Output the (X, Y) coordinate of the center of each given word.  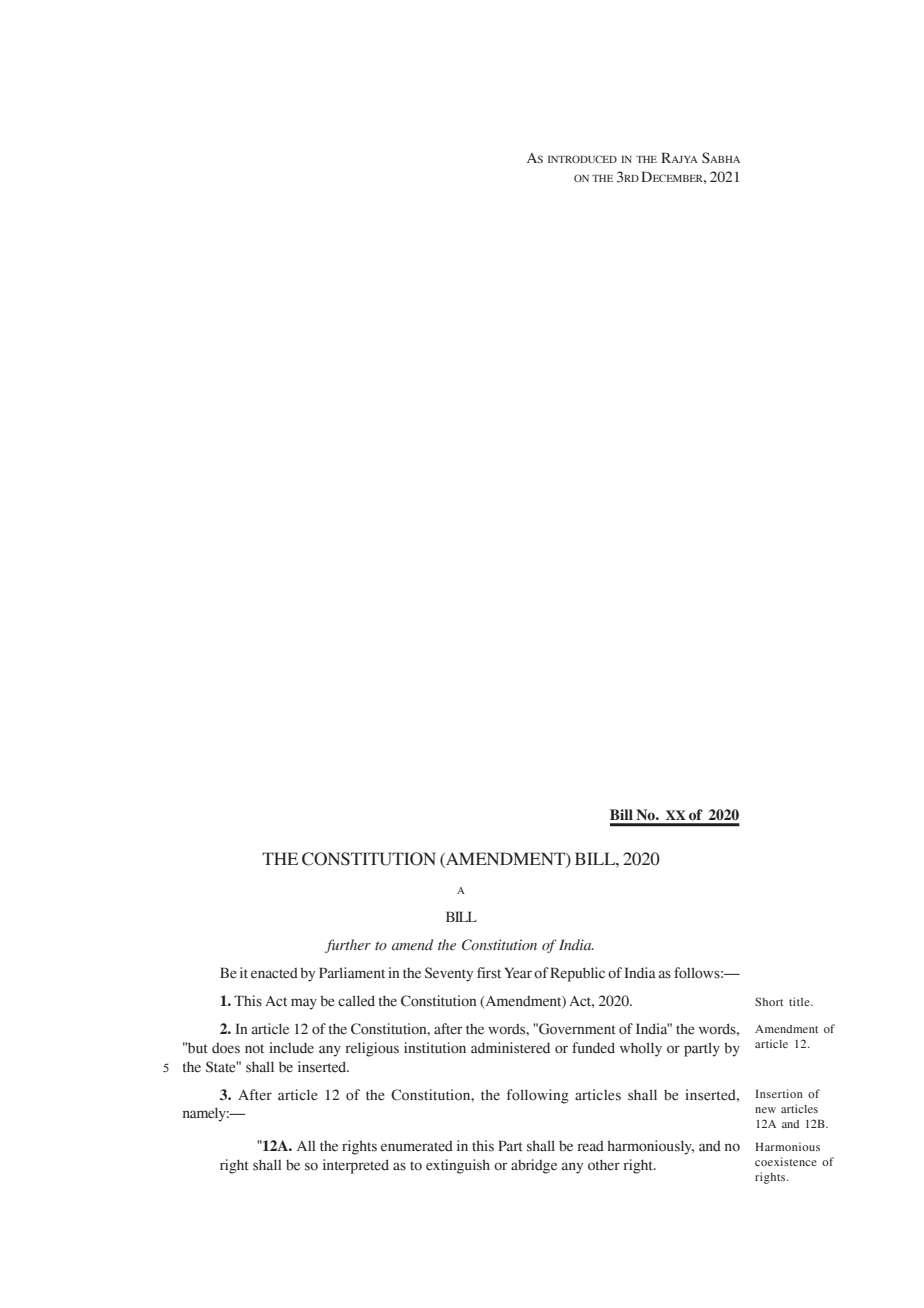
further (348, 946)
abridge (534, 1166)
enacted (274, 973)
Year (518, 973)
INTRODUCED (582, 159)
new (765, 1110)
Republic (577, 974)
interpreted (356, 1166)
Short (769, 1001)
